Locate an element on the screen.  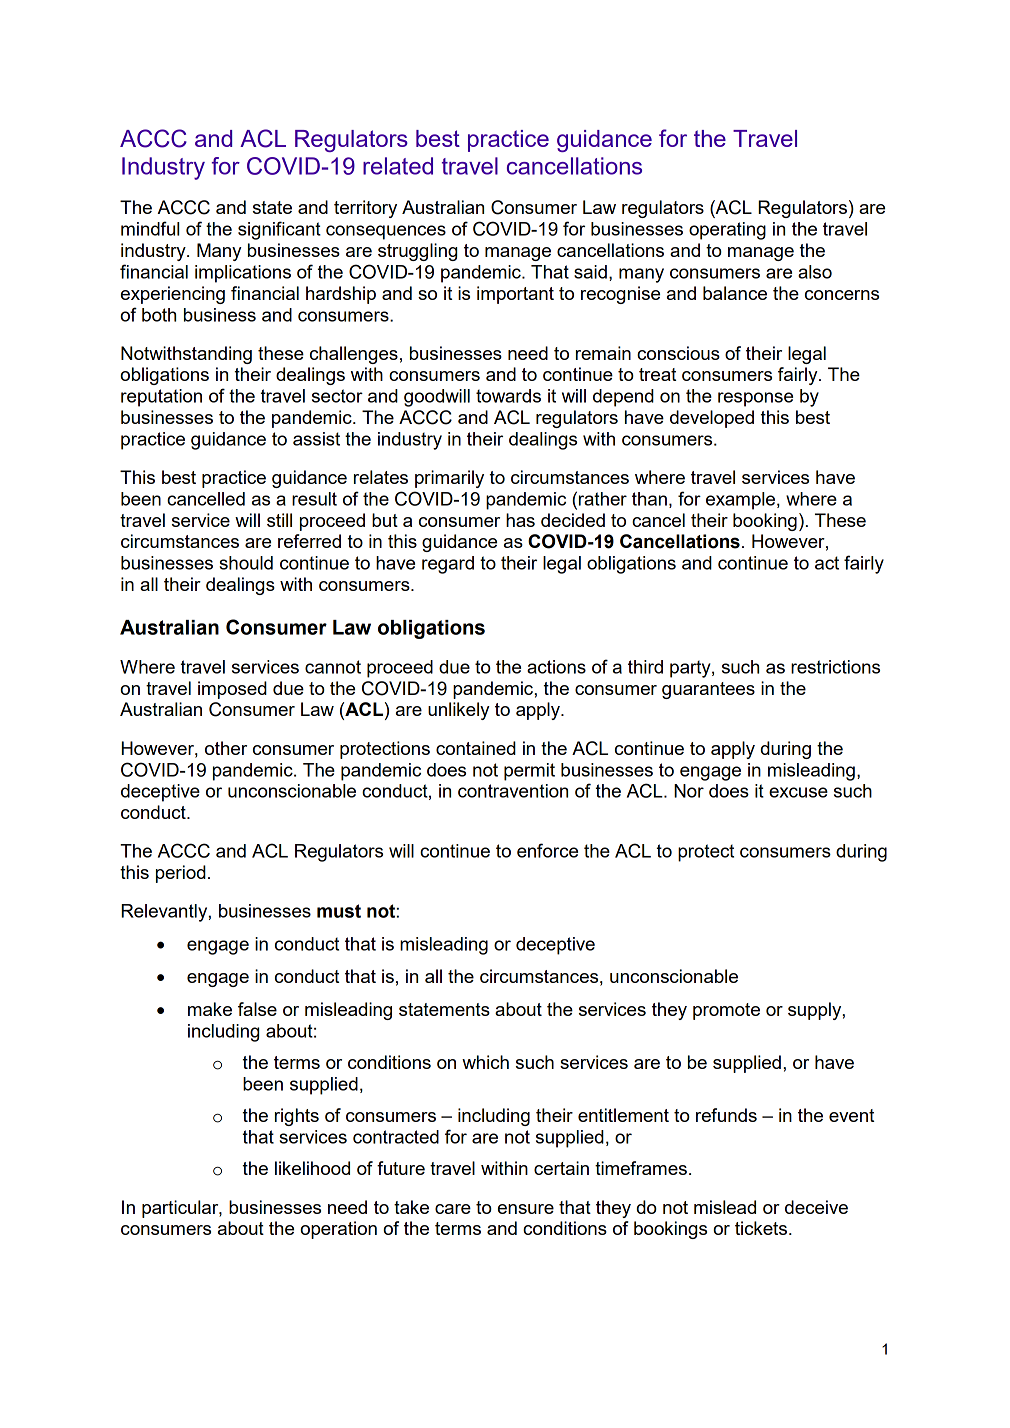
guarantees is located at coordinates (708, 690).
